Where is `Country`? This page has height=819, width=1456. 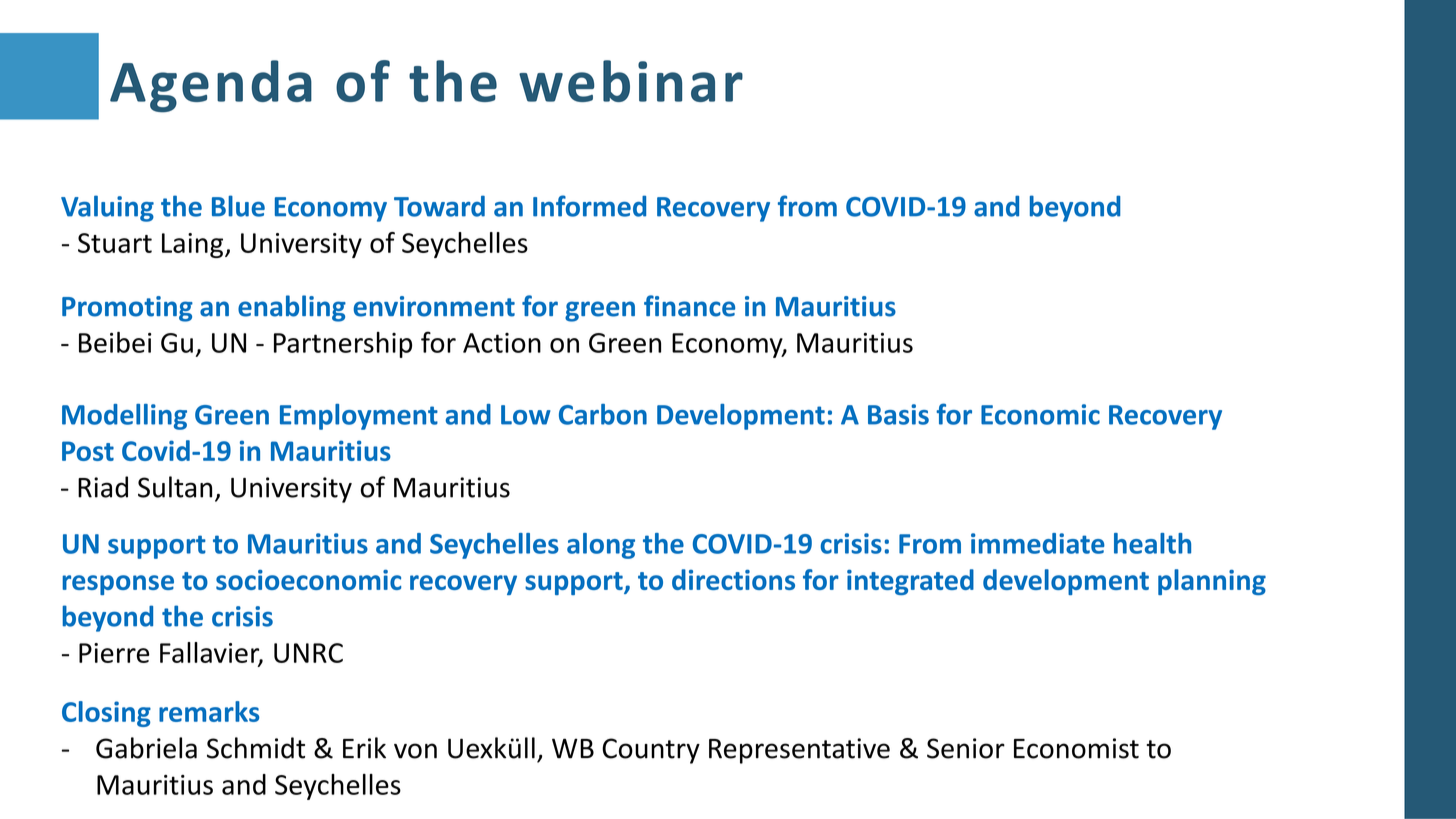 Country is located at coordinates (651, 751).
